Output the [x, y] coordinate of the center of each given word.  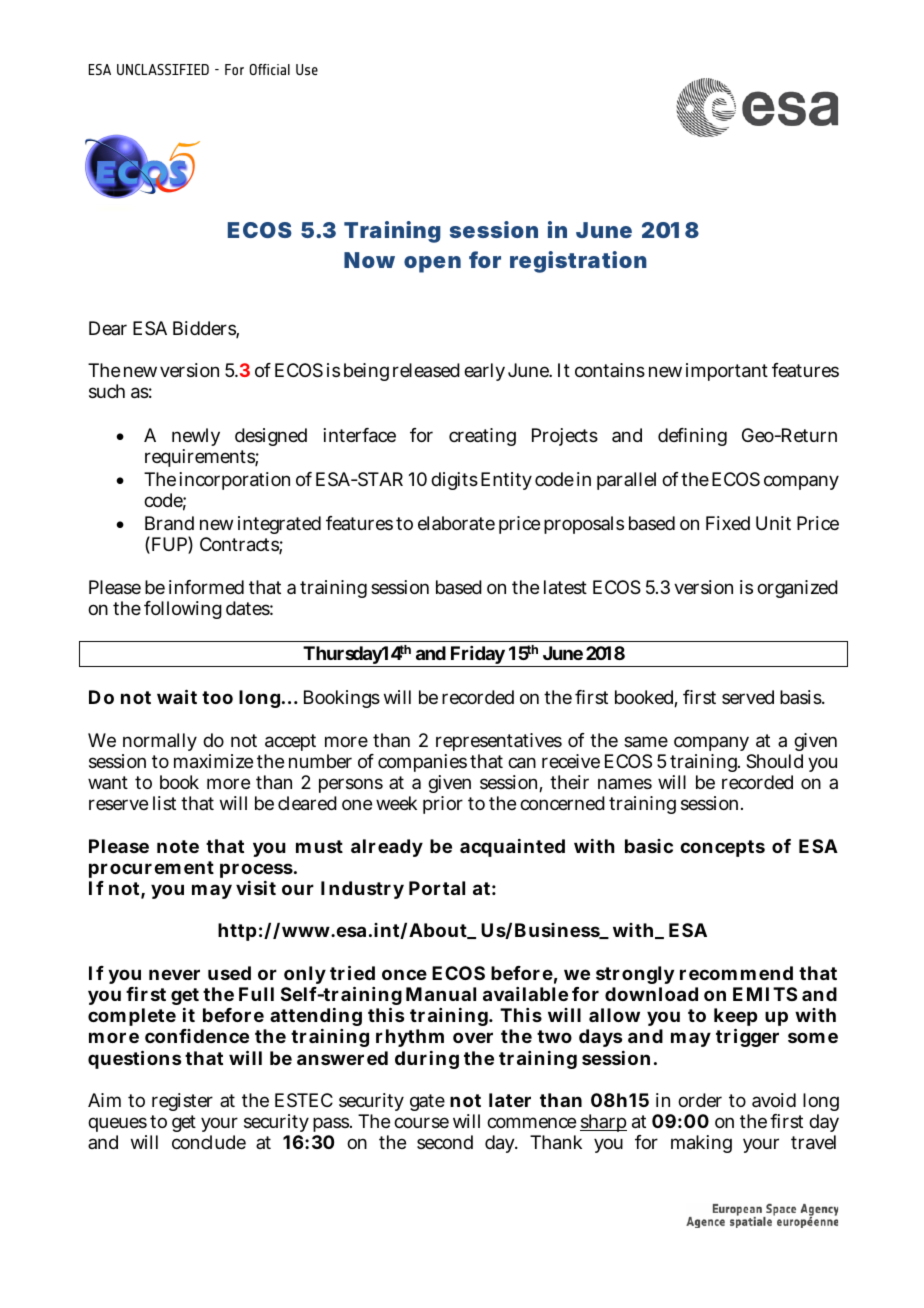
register [182, 1102]
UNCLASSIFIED [163, 69]
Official [270, 69]
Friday [477, 656]
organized [797, 589]
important [727, 372]
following [183, 610]
